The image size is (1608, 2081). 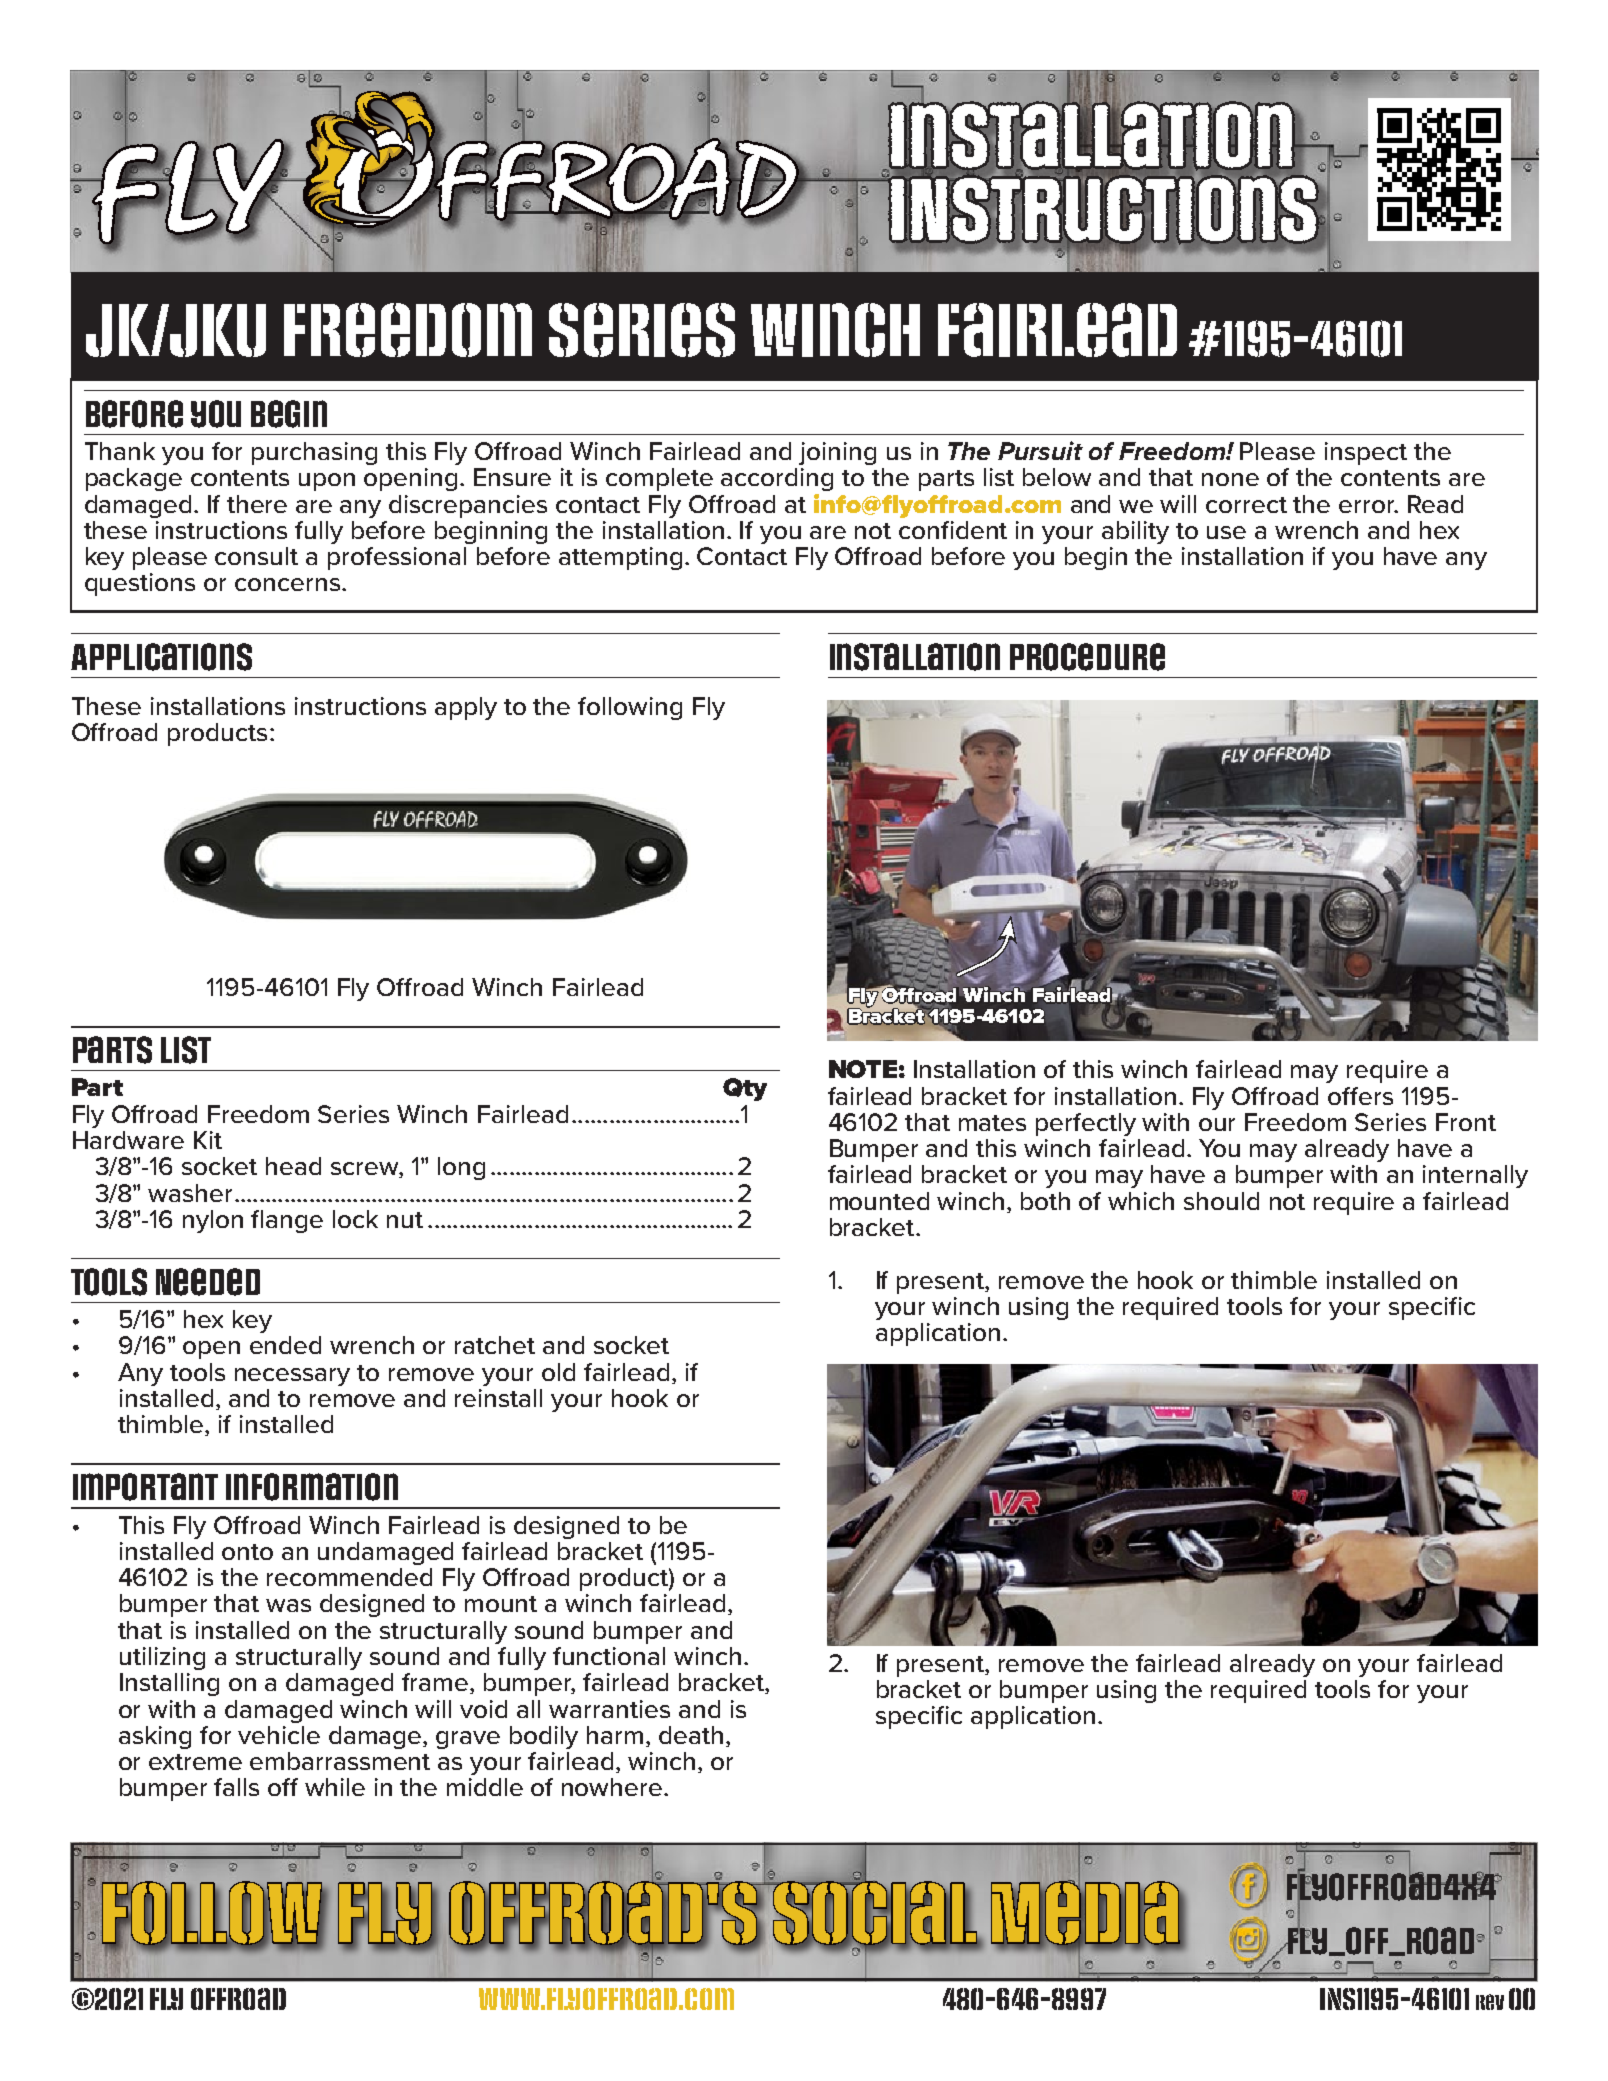 I want to click on correct, so click(x=1246, y=505).
